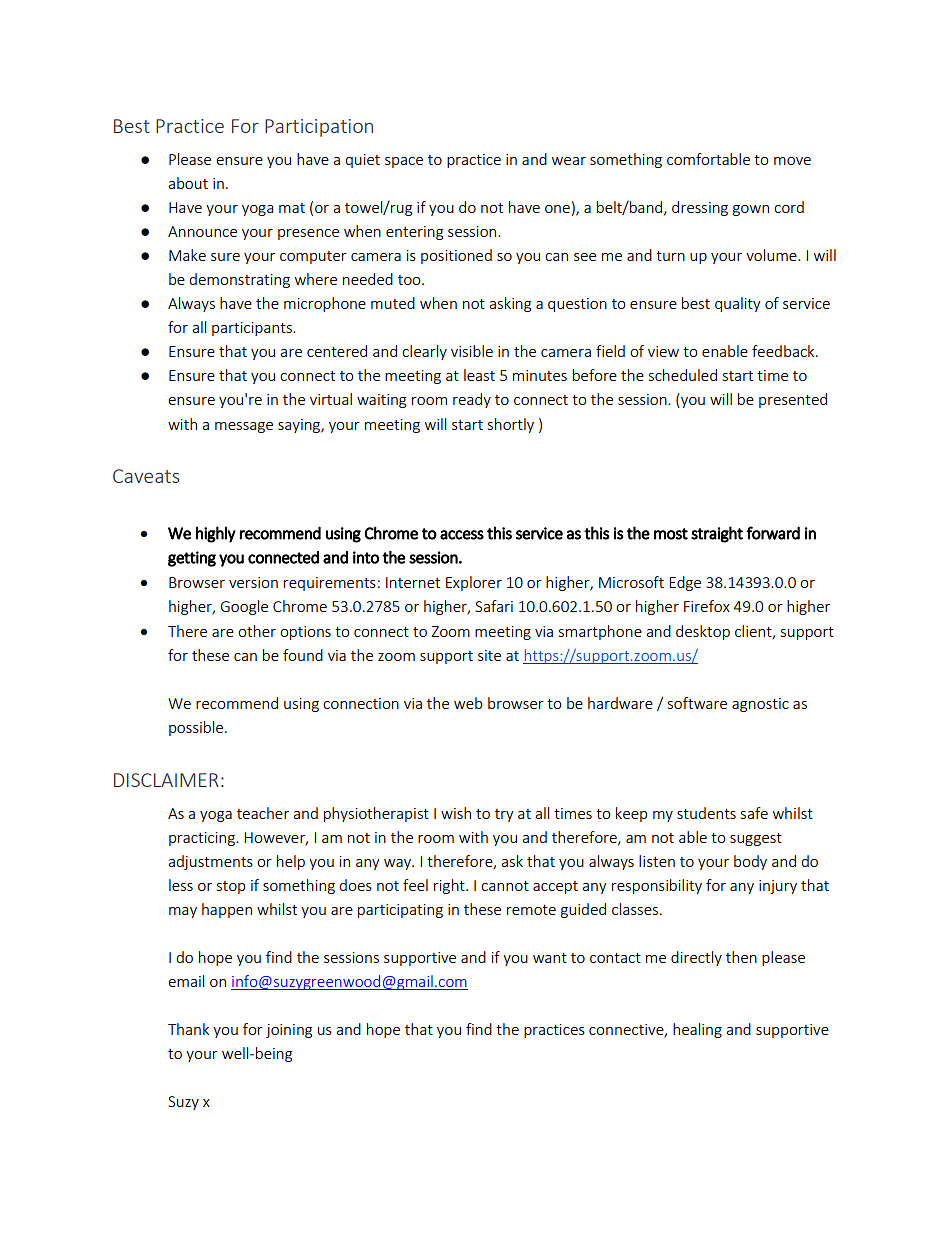 The image size is (952, 1233). I want to click on participants, so click(253, 329).
